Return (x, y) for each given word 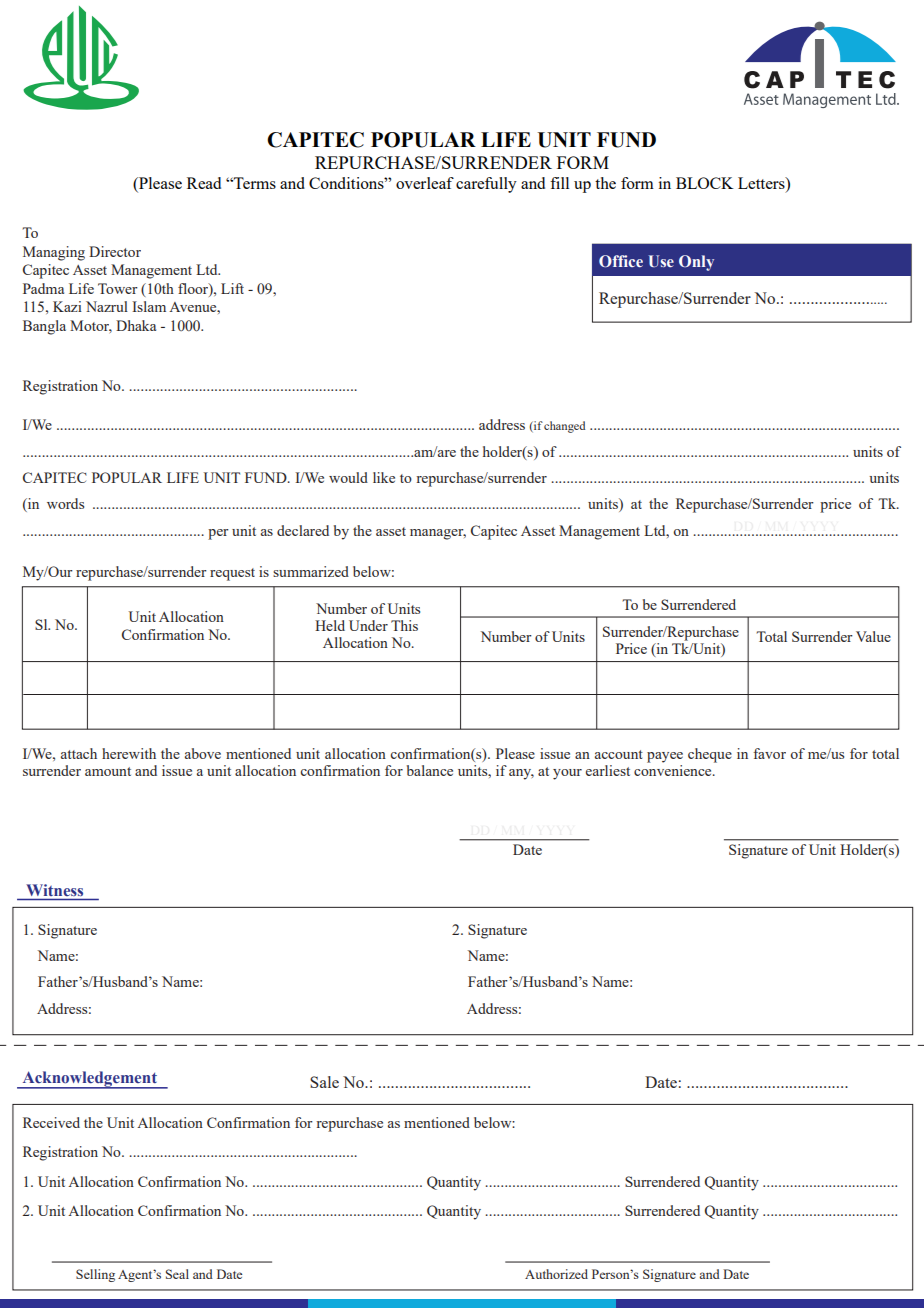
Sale (324, 1082)
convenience (674, 770)
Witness (55, 890)
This (404, 625)
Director (115, 251)
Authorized (556, 1274)
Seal (177, 1274)
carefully (486, 185)
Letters (762, 183)
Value (873, 636)
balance (430, 770)
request (232, 574)
